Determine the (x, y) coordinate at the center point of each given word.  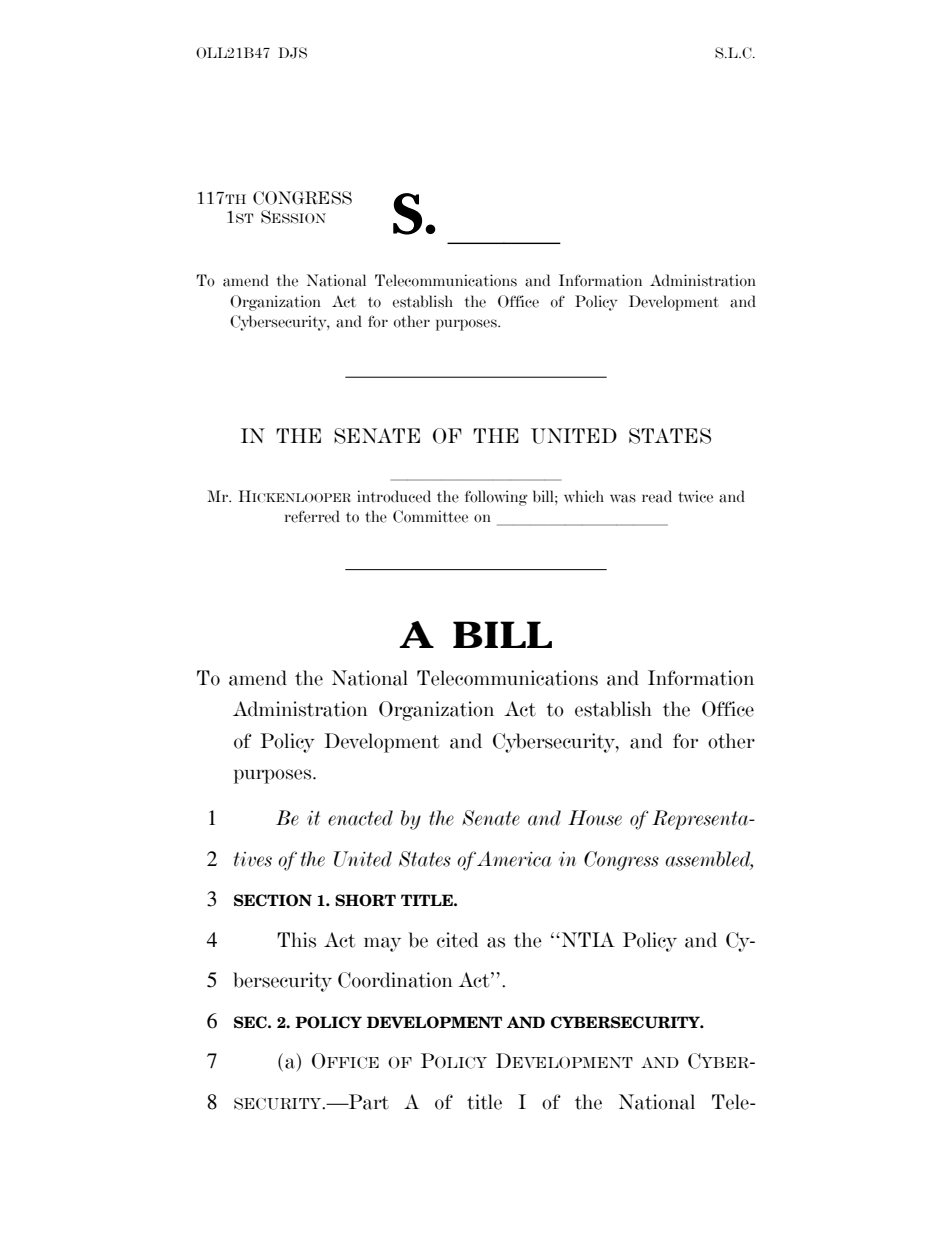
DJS (293, 53)
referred (312, 516)
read (657, 496)
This (296, 940)
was (623, 498)
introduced (394, 496)
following (496, 498)
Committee (430, 516)
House (595, 818)
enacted (360, 818)
